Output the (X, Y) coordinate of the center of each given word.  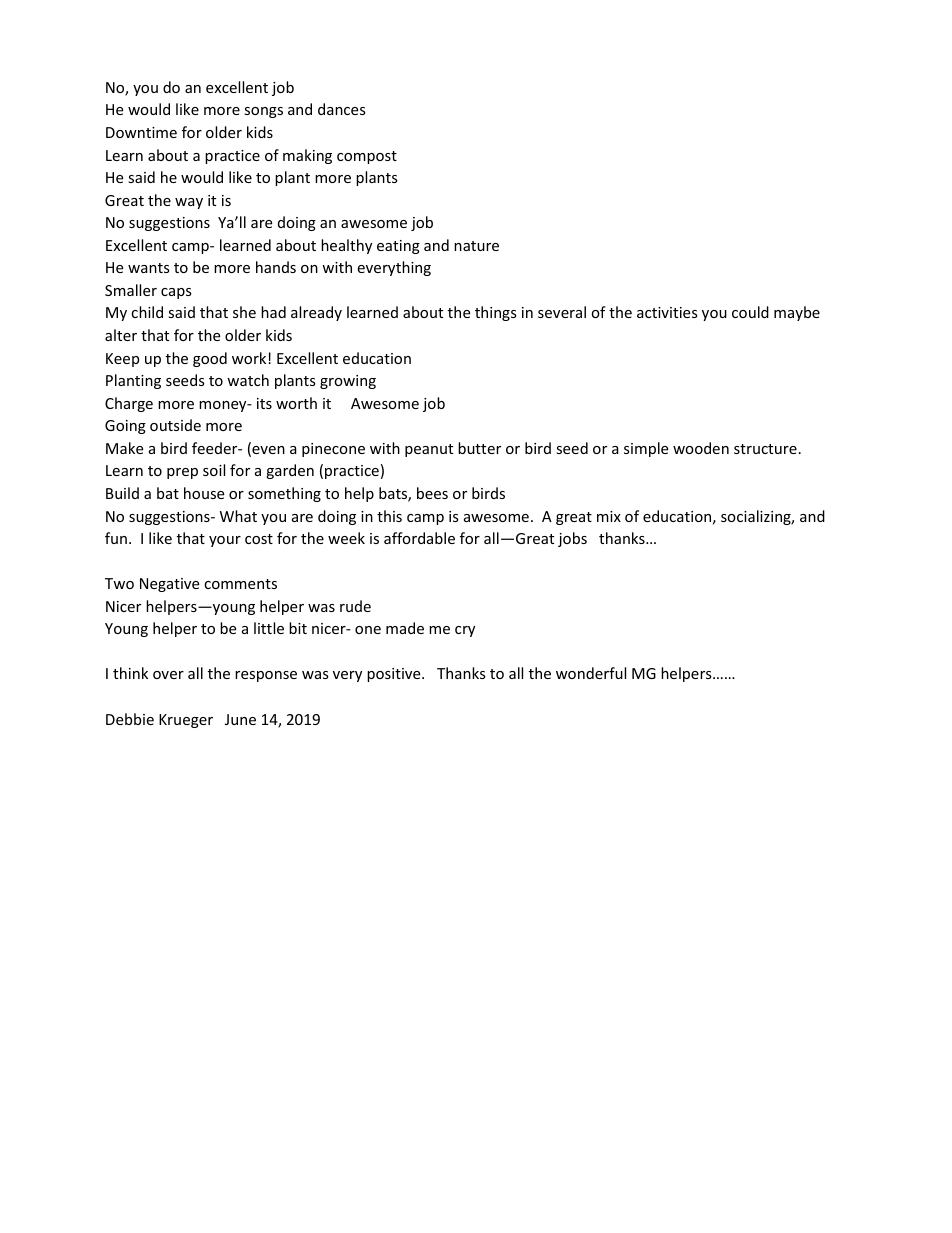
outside (175, 425)
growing (348, 382)
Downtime (141, 132)
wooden (701, 448)
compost (367, 157)
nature (476, 246)
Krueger (186, 721)
